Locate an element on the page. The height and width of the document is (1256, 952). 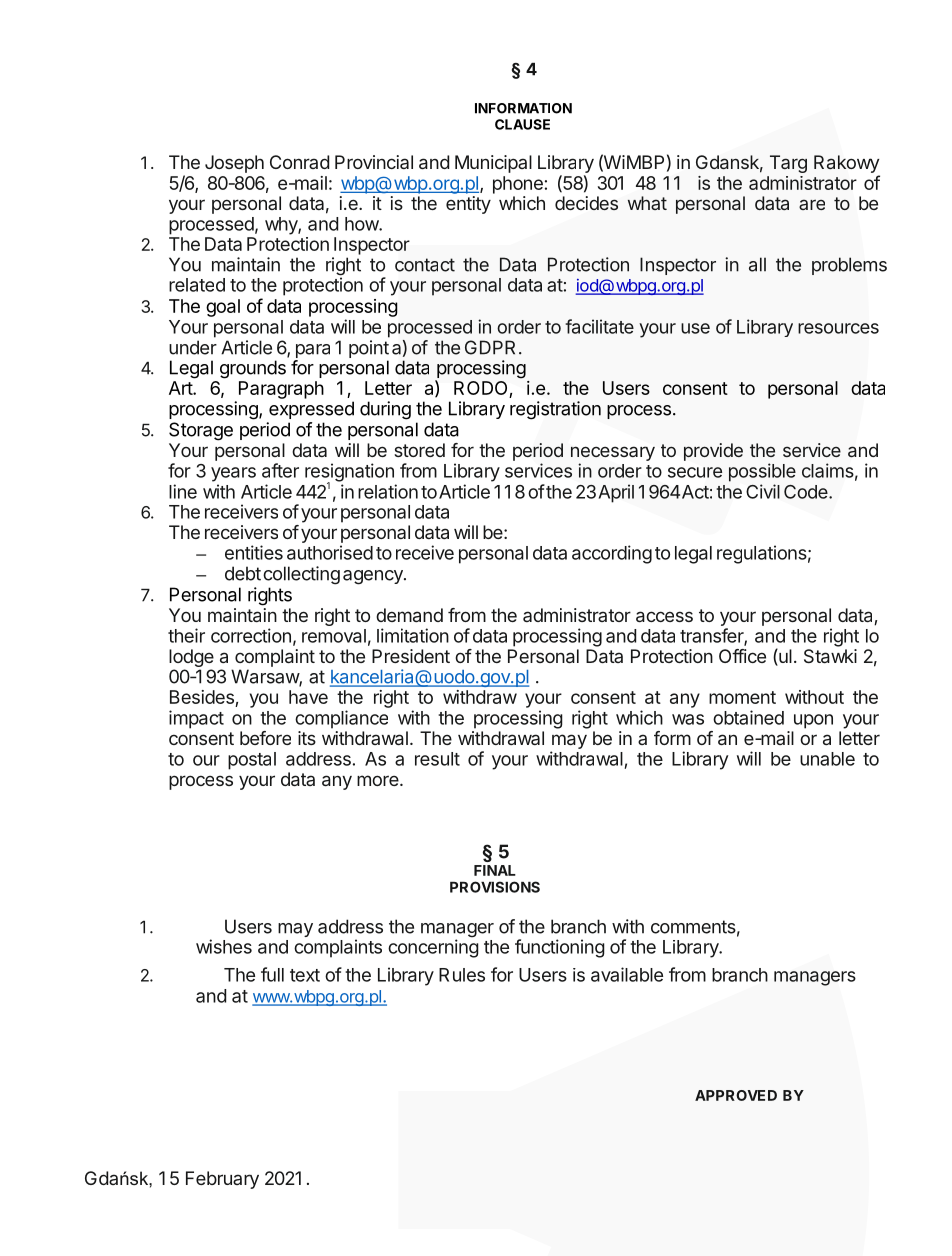
February is located at coordinates (222, 1180).
